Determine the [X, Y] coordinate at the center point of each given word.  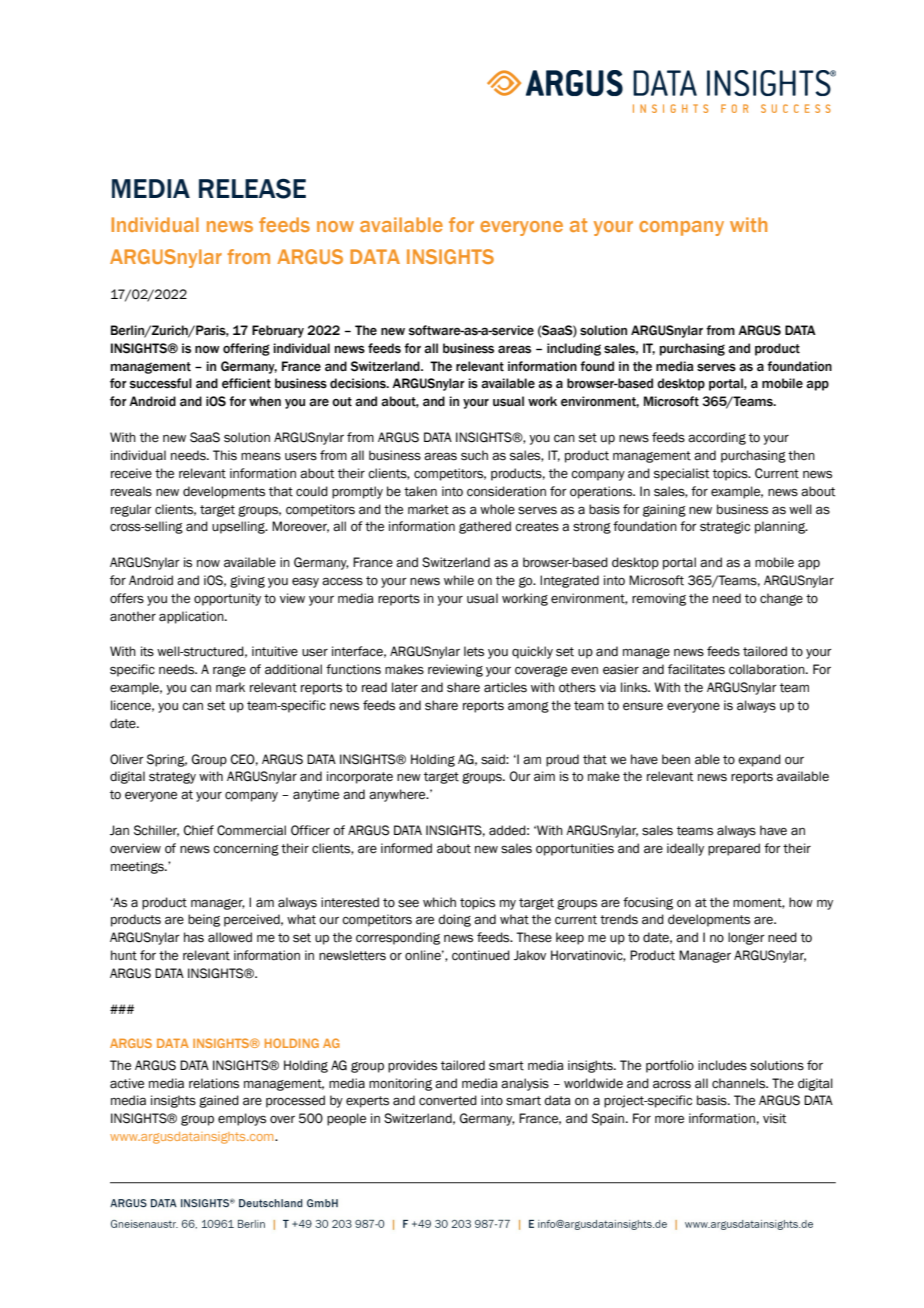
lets [474, 651]
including [574, 349]
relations [214, 1083]
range [229, 671]
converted [448, 1100]
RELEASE [252, 188]
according [717, 438]
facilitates [696, 669]
